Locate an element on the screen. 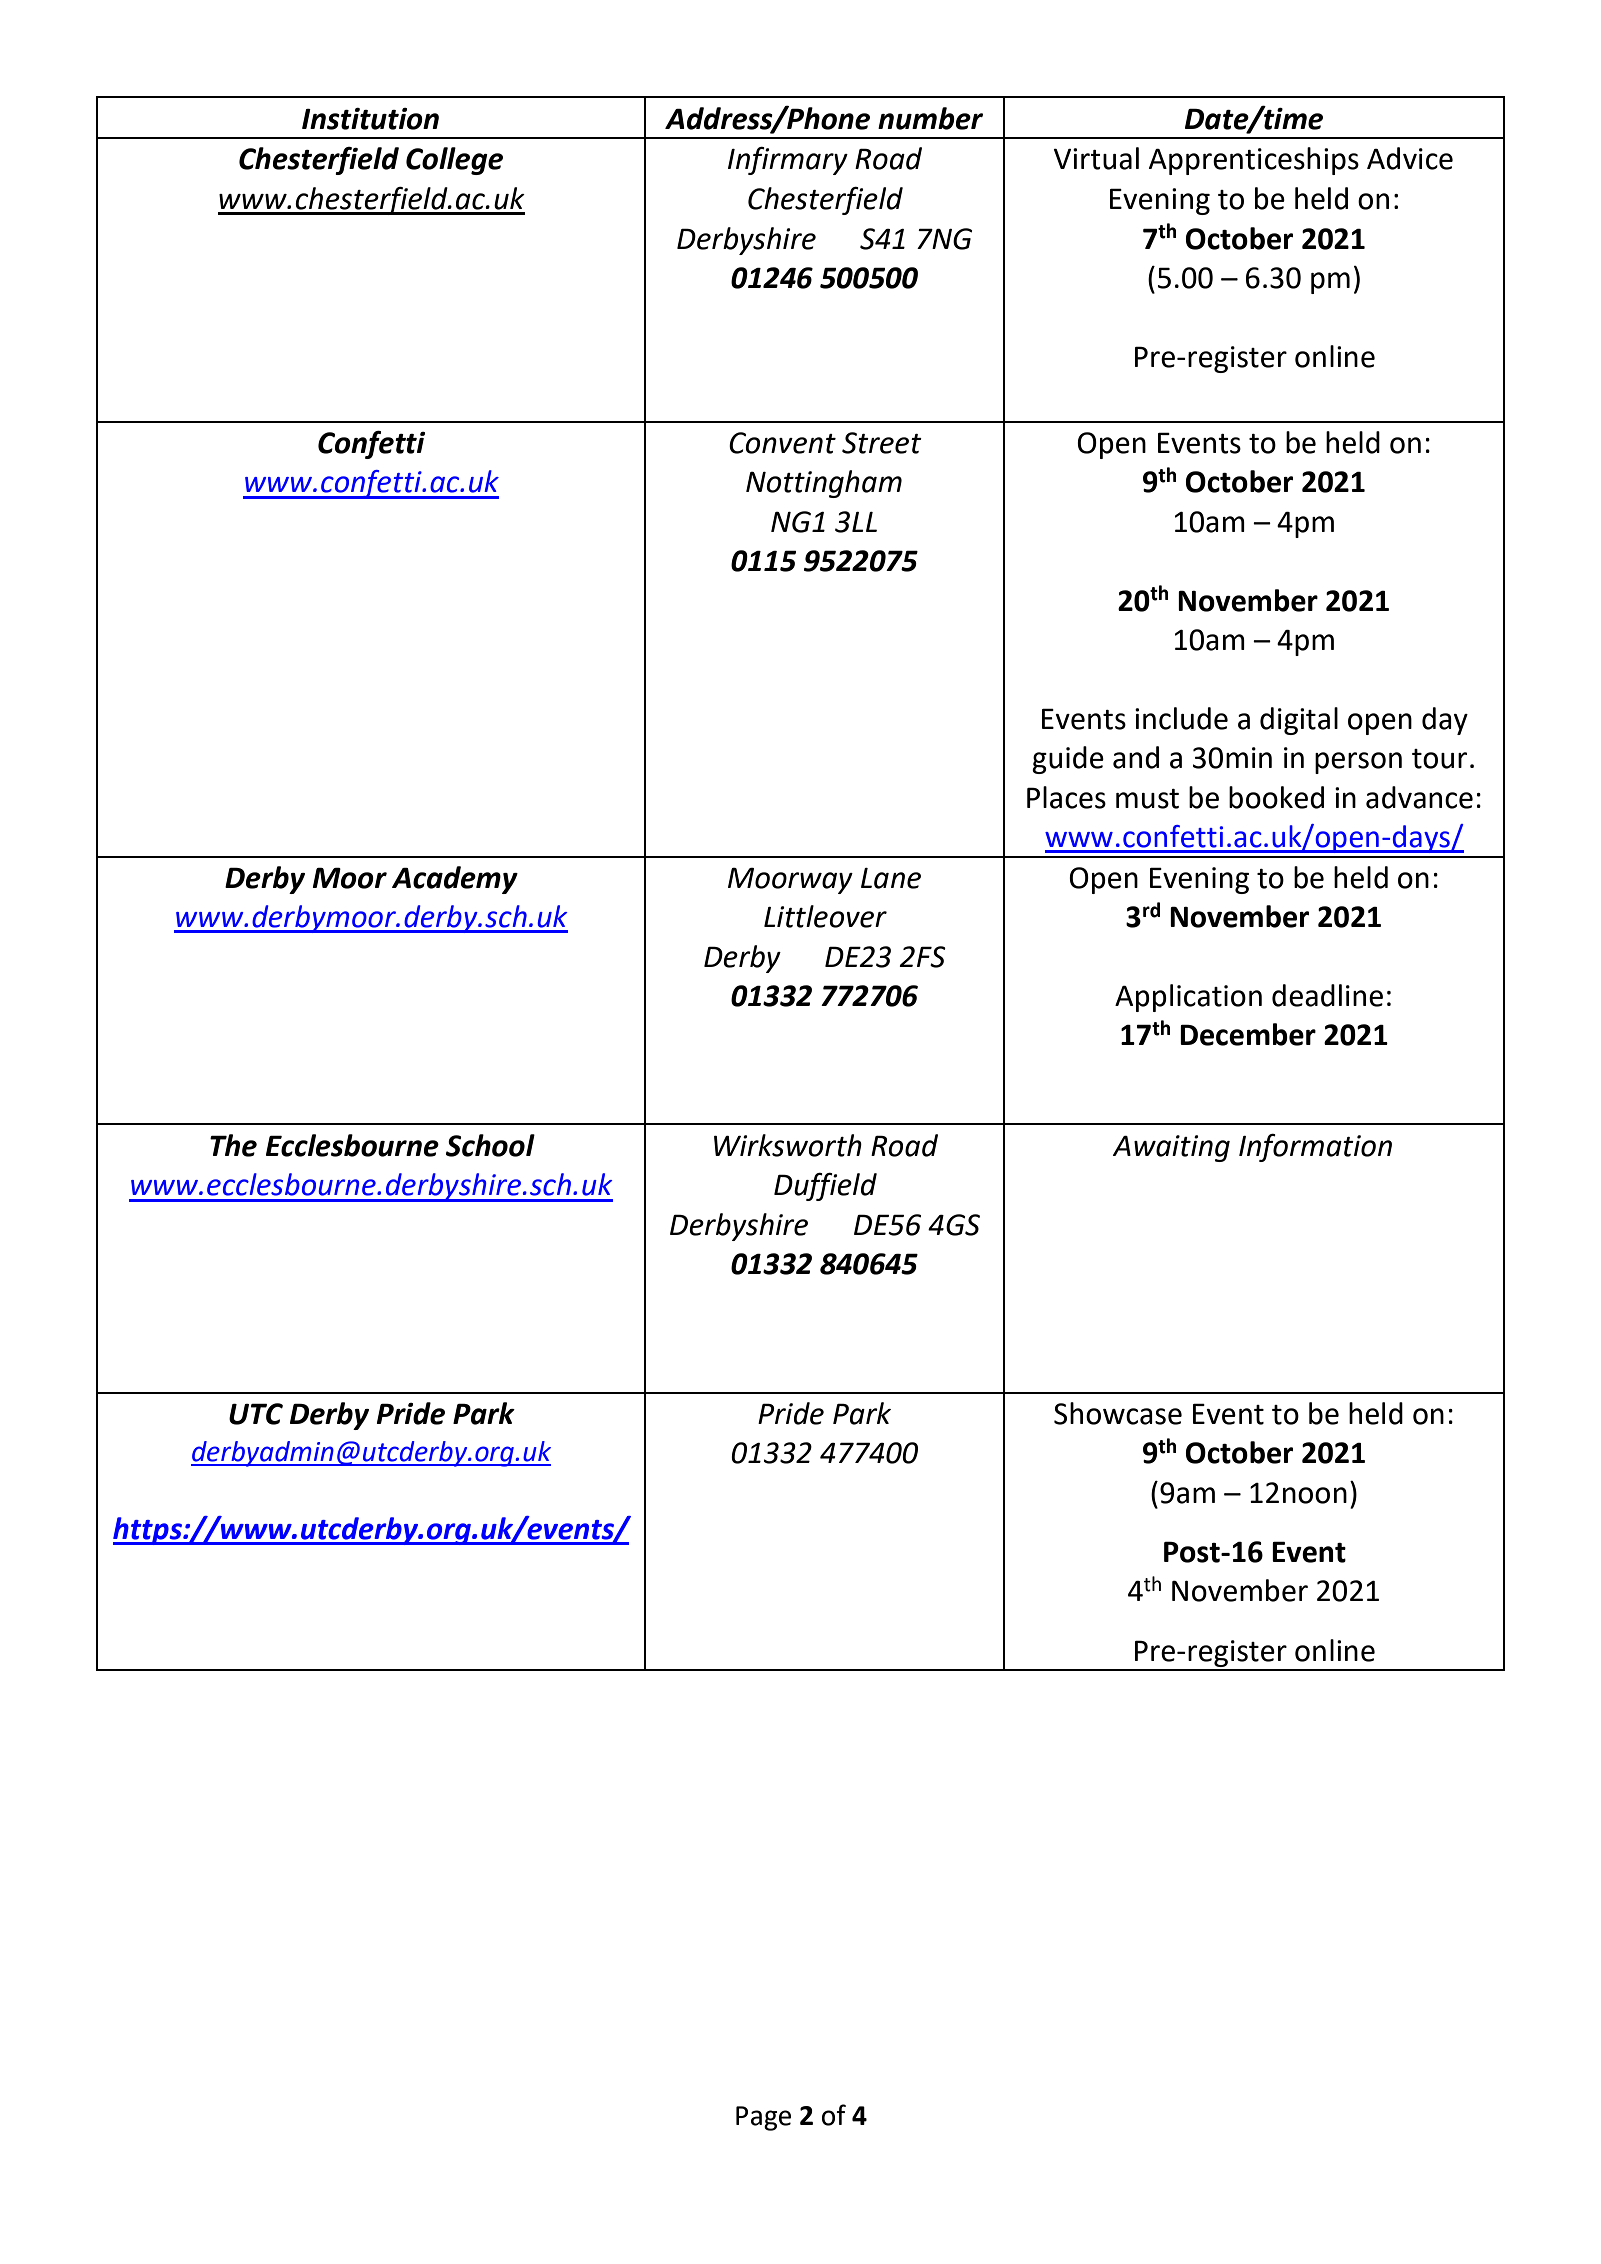 This screenshot has height=2264, width=1601. Page is located at coordinates (763, 2118).
